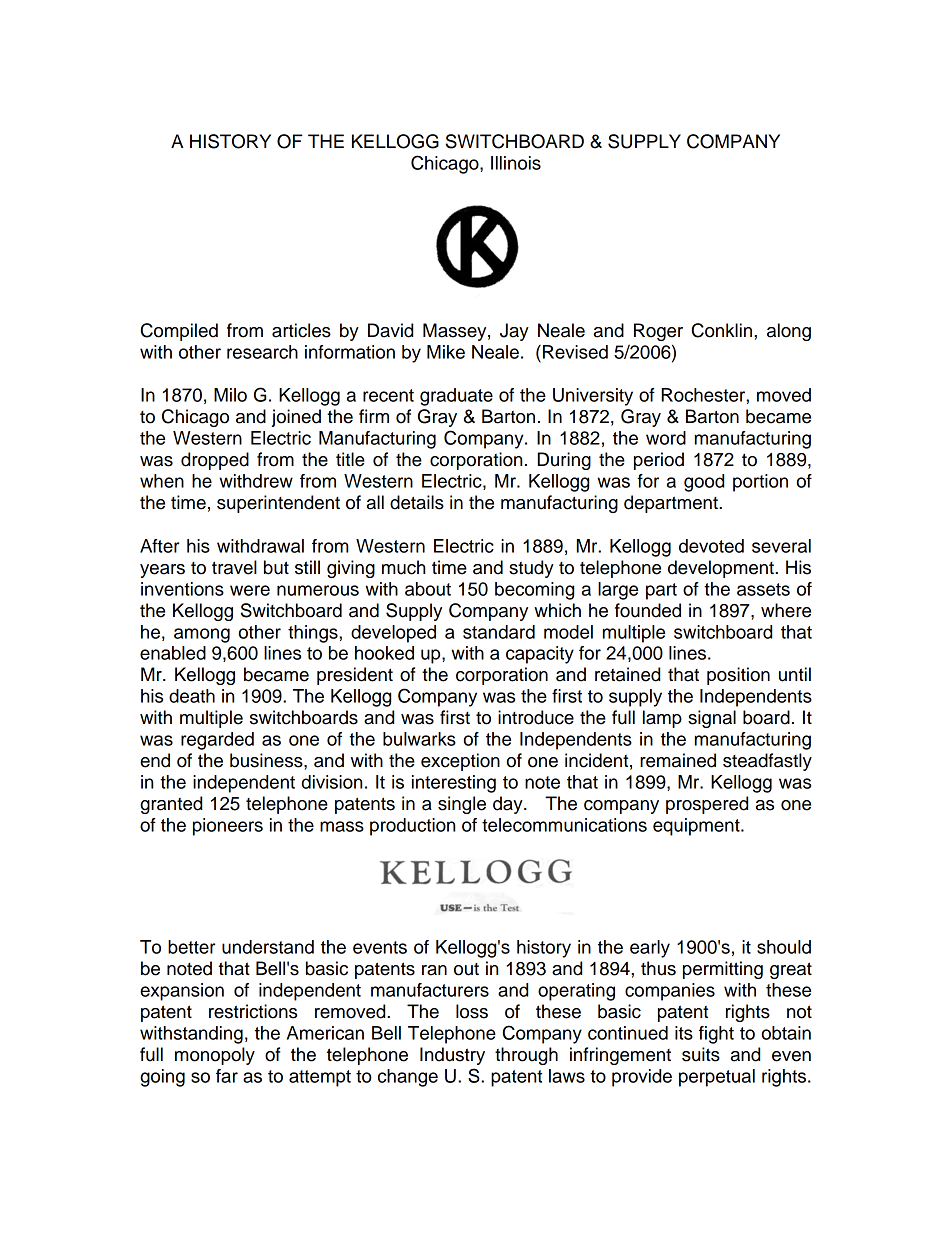 This screenshot has width=952, height=1233. Describe the element at coordinates (179, 332) in the screenshot. I see `Compiled` at that location.
